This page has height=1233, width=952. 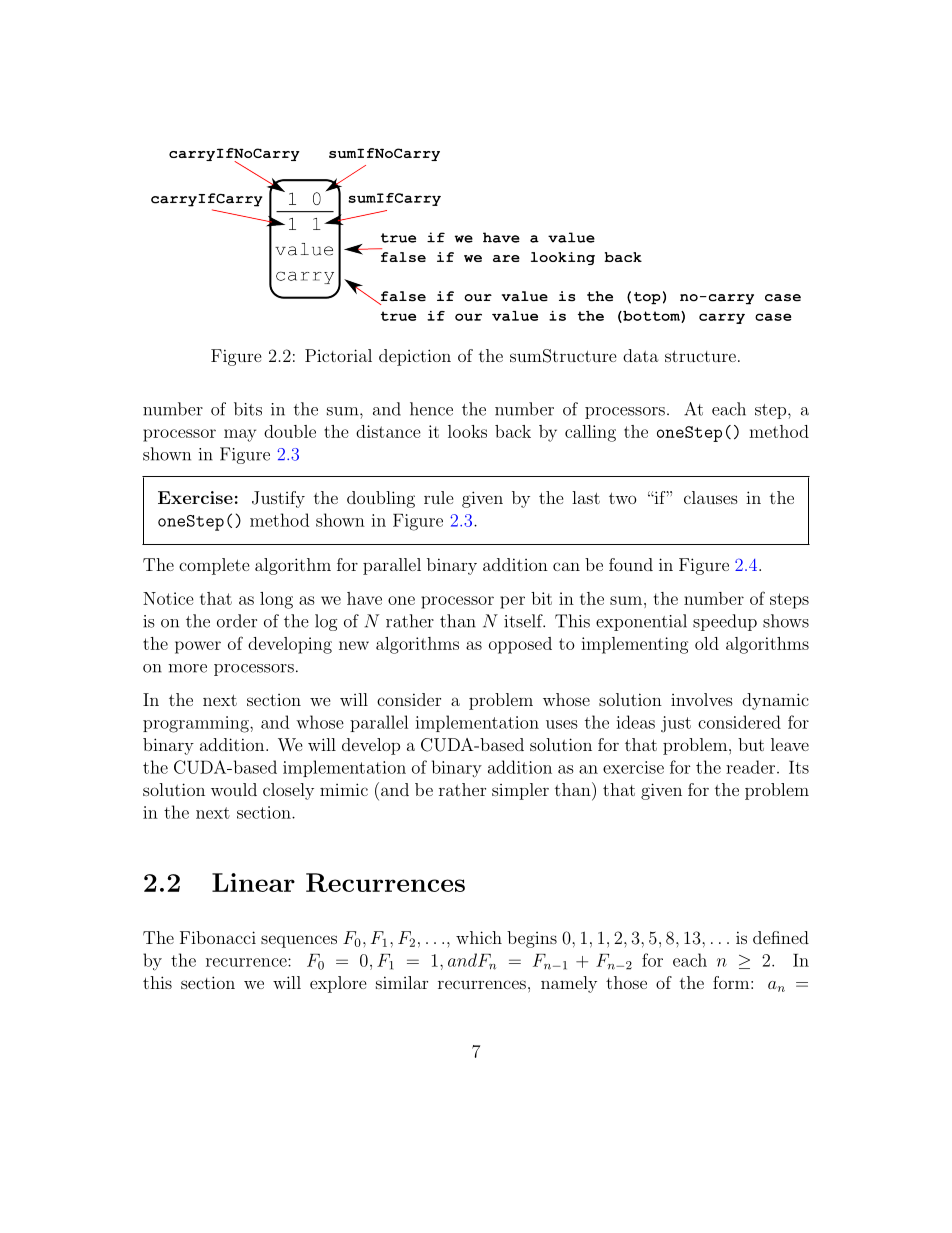 I want to click on Fibonacci, so click(x=218, y=937).
